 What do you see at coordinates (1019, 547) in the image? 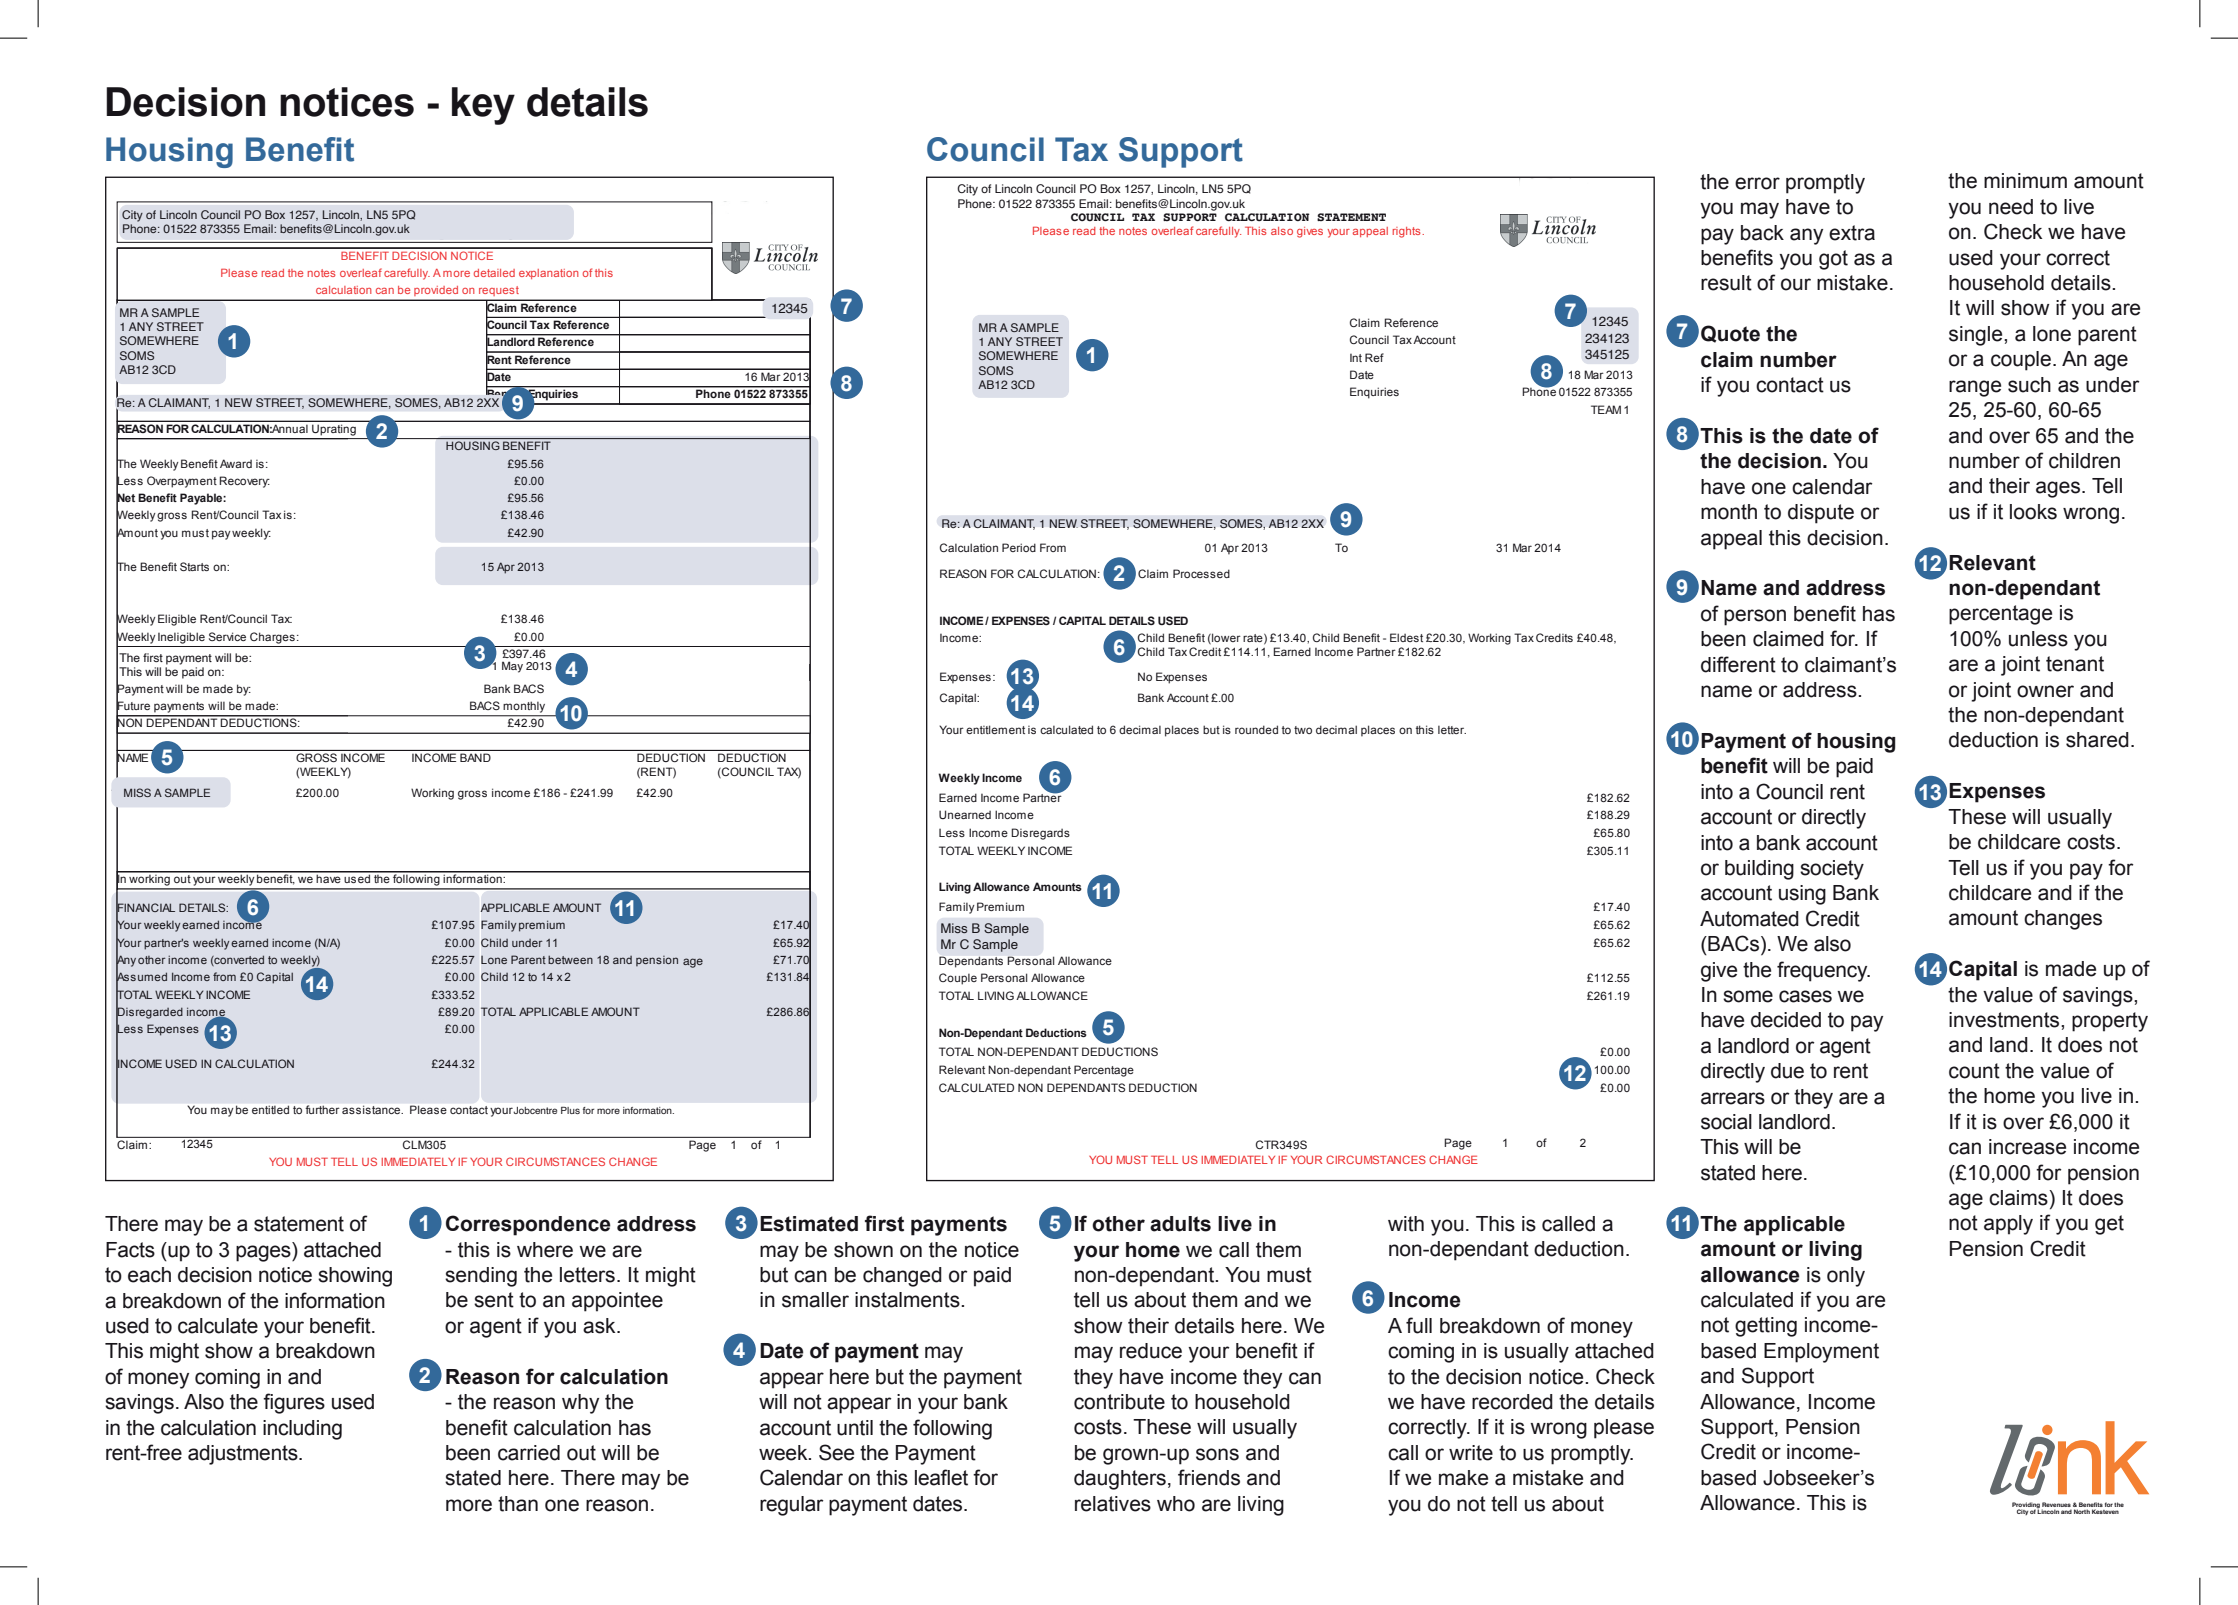
I see `Period` at bounding box center [1019, 547].
